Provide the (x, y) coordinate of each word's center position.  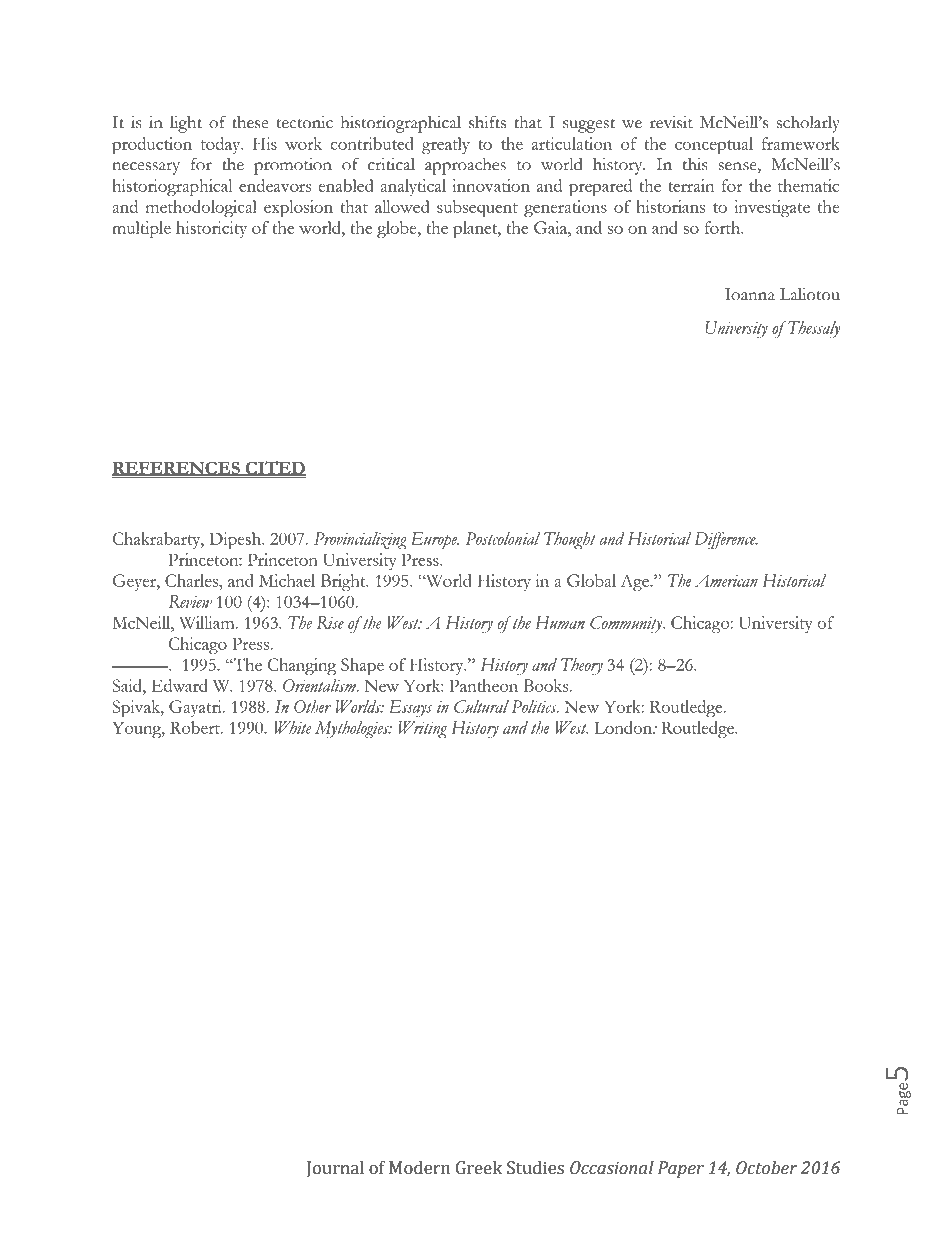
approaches (465, 166)
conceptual (714, 145)
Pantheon (484, 685)
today (222, 145)
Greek (479, 1168)
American (726, 581)
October (767, 1168)
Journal (335, 1169)
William (208, 622)
